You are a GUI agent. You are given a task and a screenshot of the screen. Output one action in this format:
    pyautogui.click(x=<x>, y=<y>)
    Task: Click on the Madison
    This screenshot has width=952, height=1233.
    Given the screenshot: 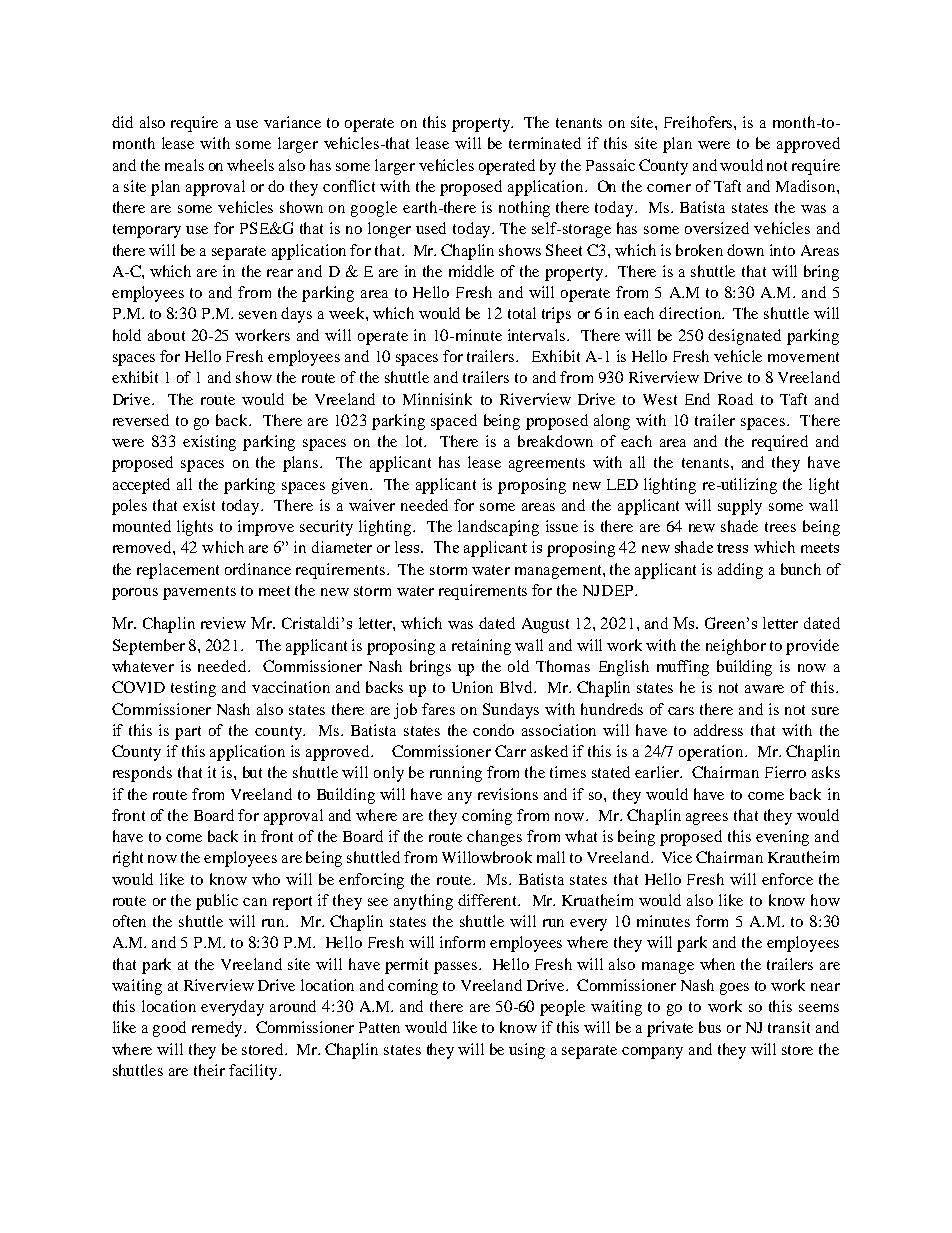 What is the action you would take?
    pyautogui.click(x=807, y=186)
